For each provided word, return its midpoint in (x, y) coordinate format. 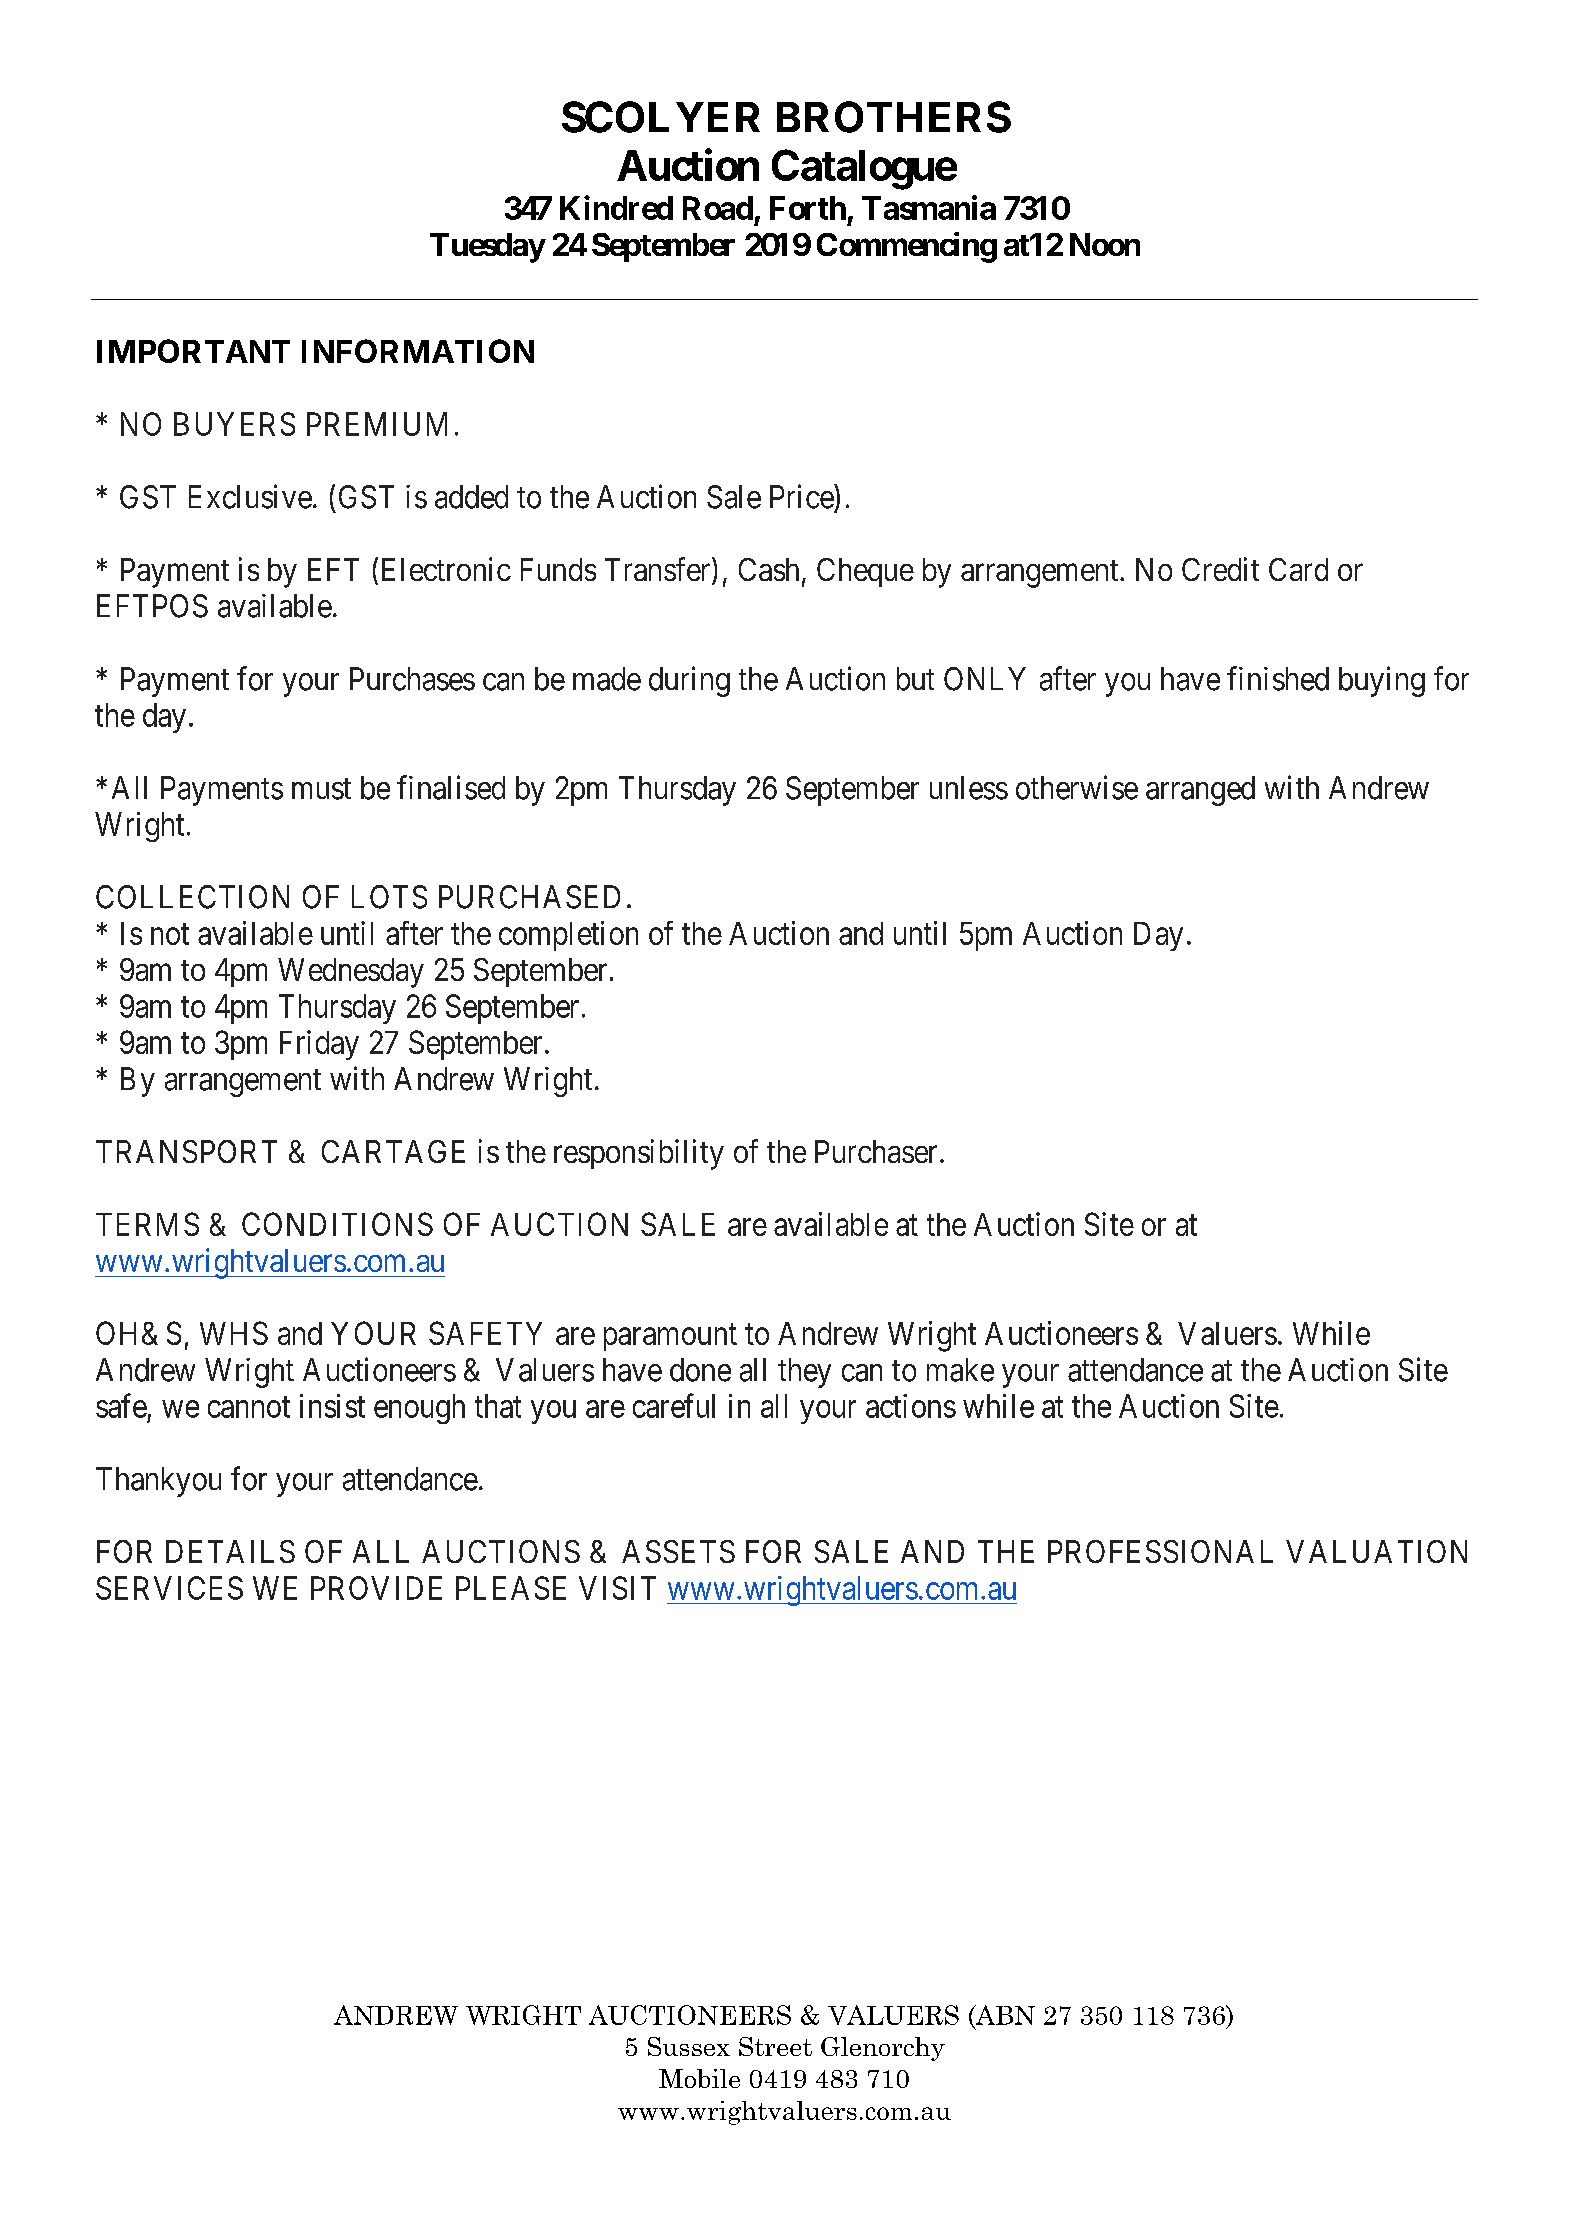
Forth (808, 208)
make (960, 1370)
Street (775, 2046)
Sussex (689, 2046)
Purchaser (876, 1151)
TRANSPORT (186, 1151)
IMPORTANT (193, 351)
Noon (1105, 244)
